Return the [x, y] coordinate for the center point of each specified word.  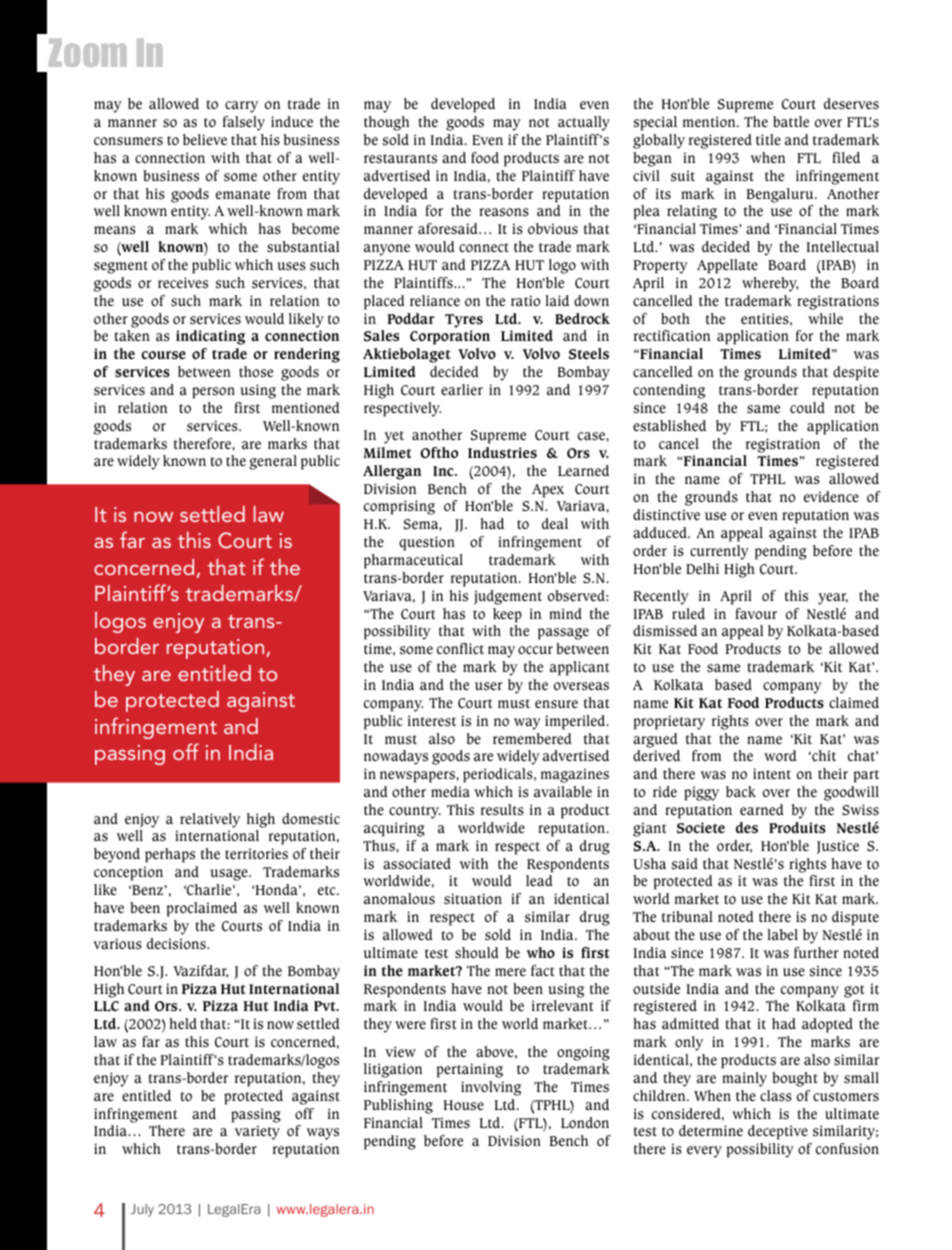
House [463, 1105]
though [386, 123]
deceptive [778, 1132]
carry [241, 107]
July [142, 1210]
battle [791, 121]
